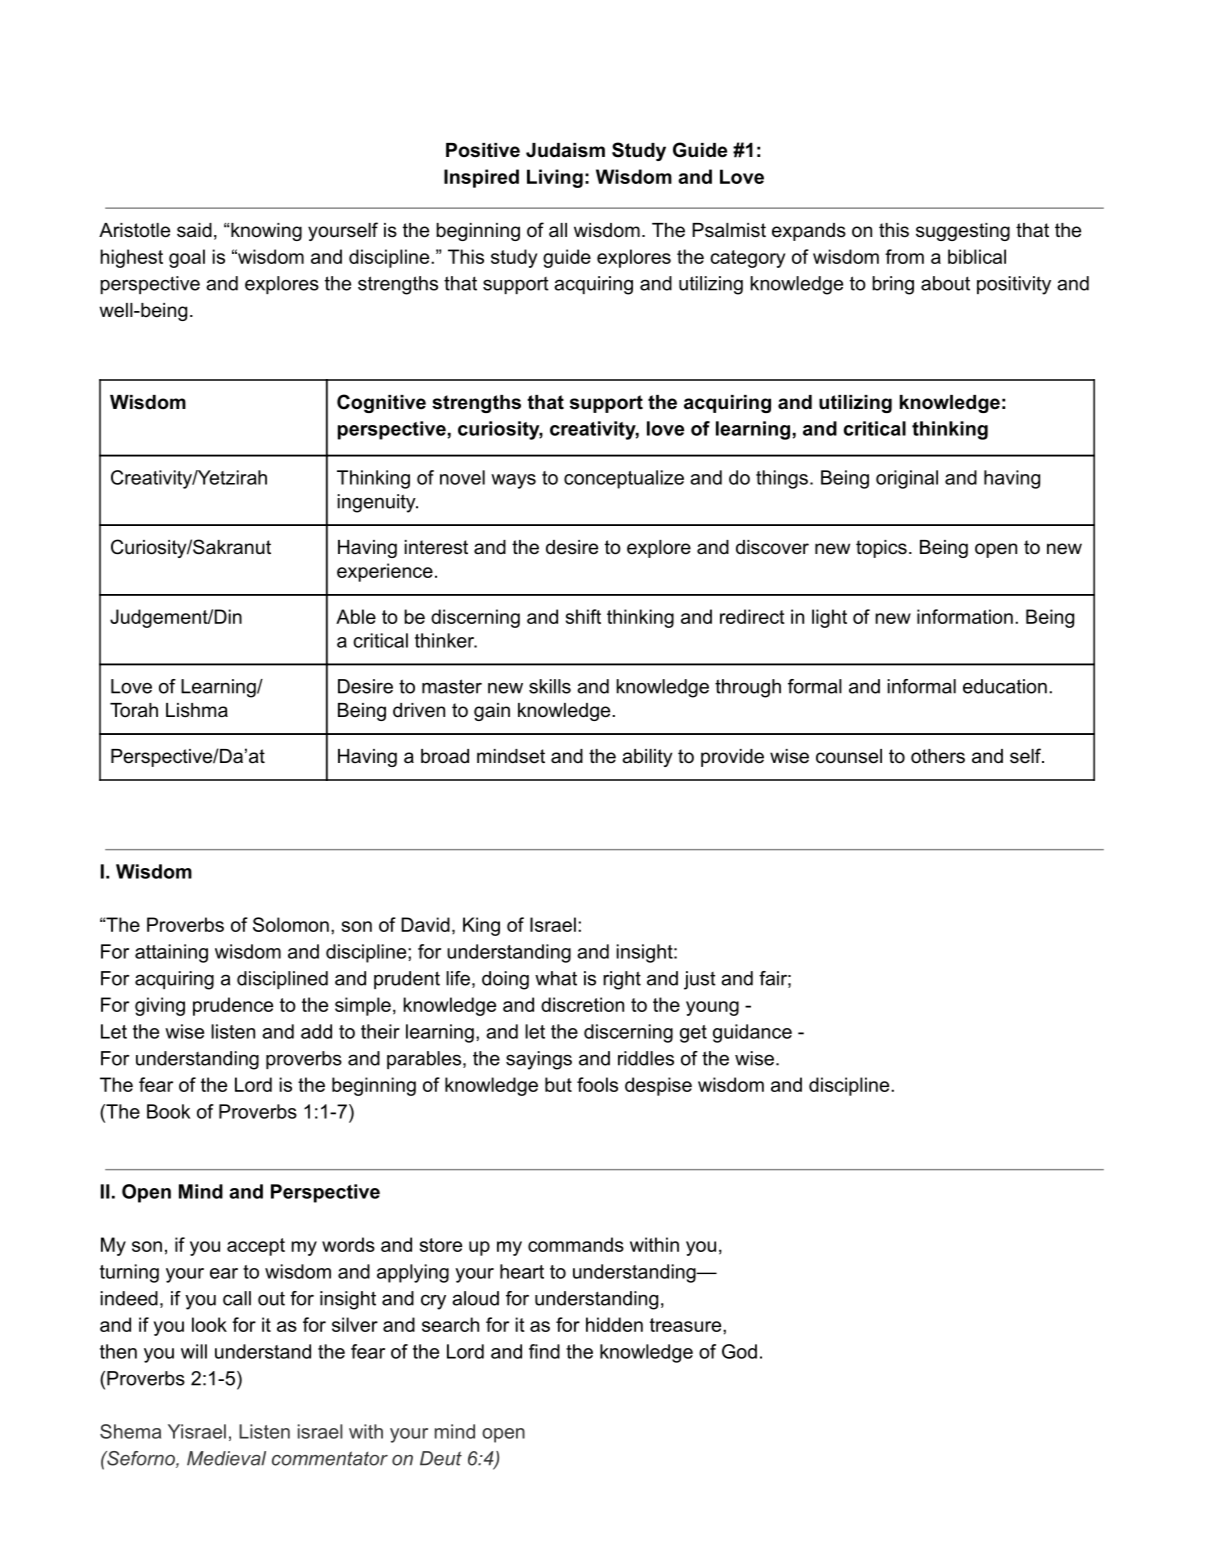 This screenshot has height=1567, width=1211. Describe the element at coordinates (194, 230) in the screenshot. I see `said` at that location.
